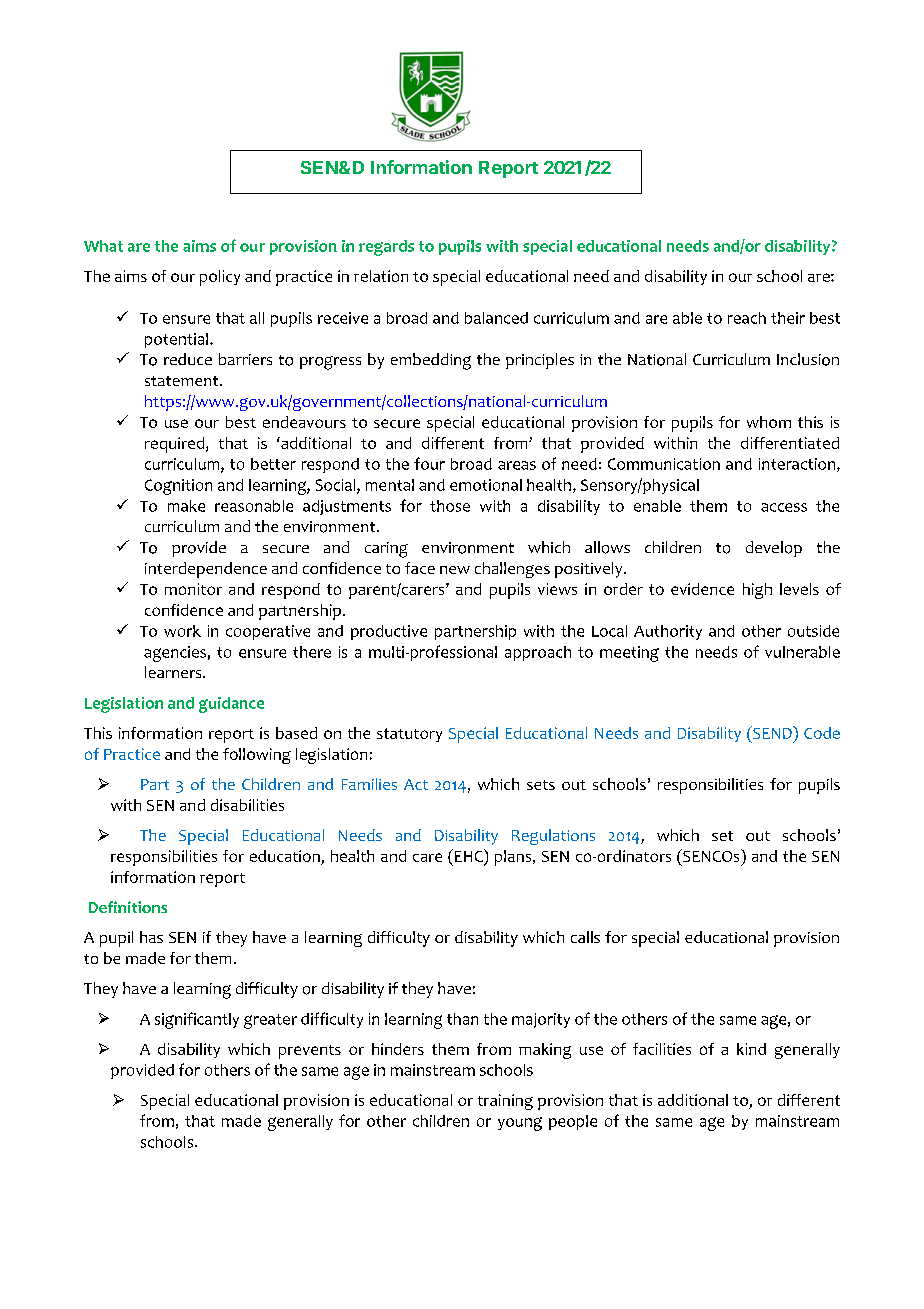 Image resolution: width=924 pixels, height=1309 pixels. What do you see at coordinates (747, 318) in the page?
I see `reach` at bounding box center [747, 318].
